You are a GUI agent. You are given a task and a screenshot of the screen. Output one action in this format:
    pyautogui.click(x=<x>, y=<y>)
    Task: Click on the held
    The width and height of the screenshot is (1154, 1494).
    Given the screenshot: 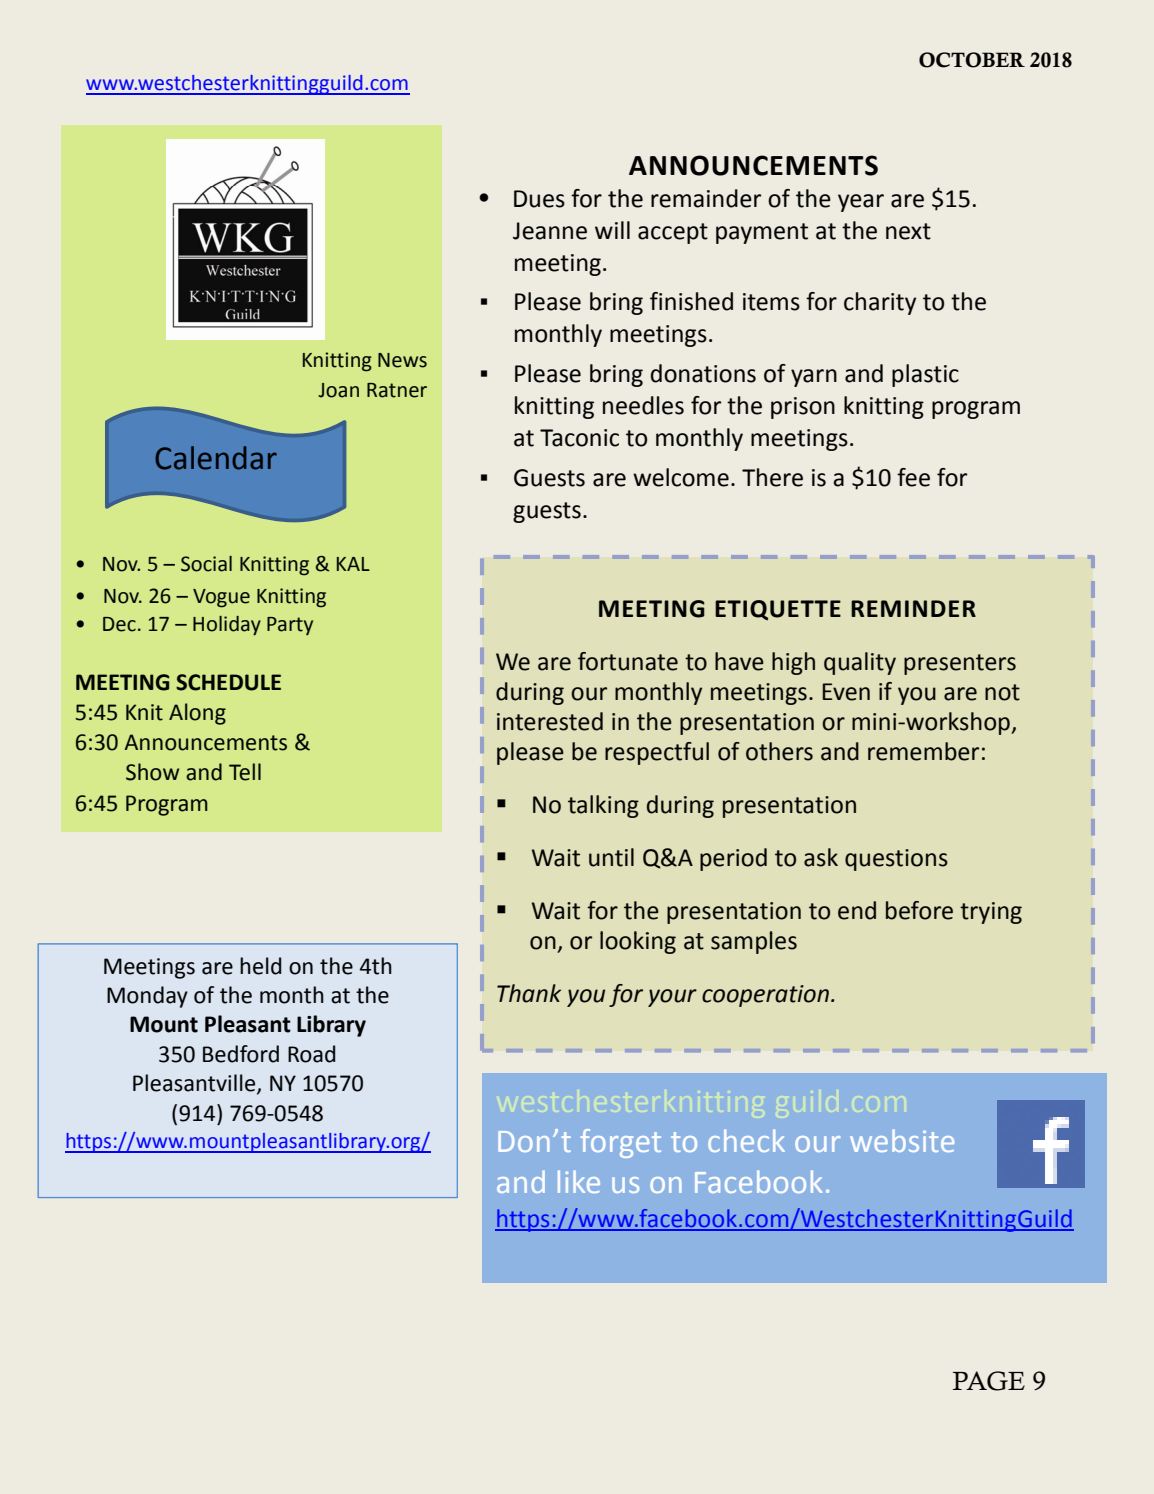 What is the action you would take?
    pyautogui.click(x=260, y=966)
